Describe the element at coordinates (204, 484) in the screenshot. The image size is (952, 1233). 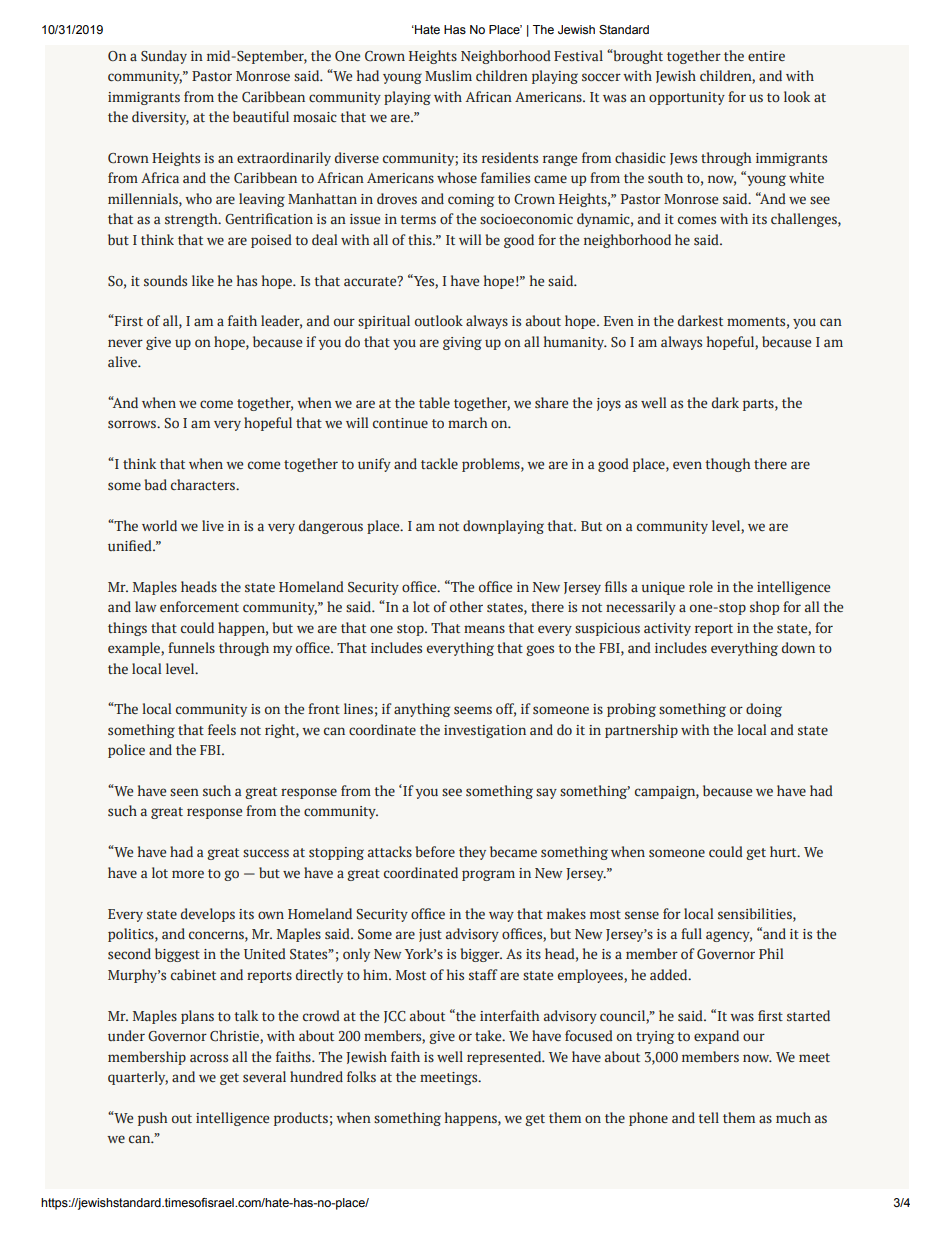
I see `characters` at that location.
